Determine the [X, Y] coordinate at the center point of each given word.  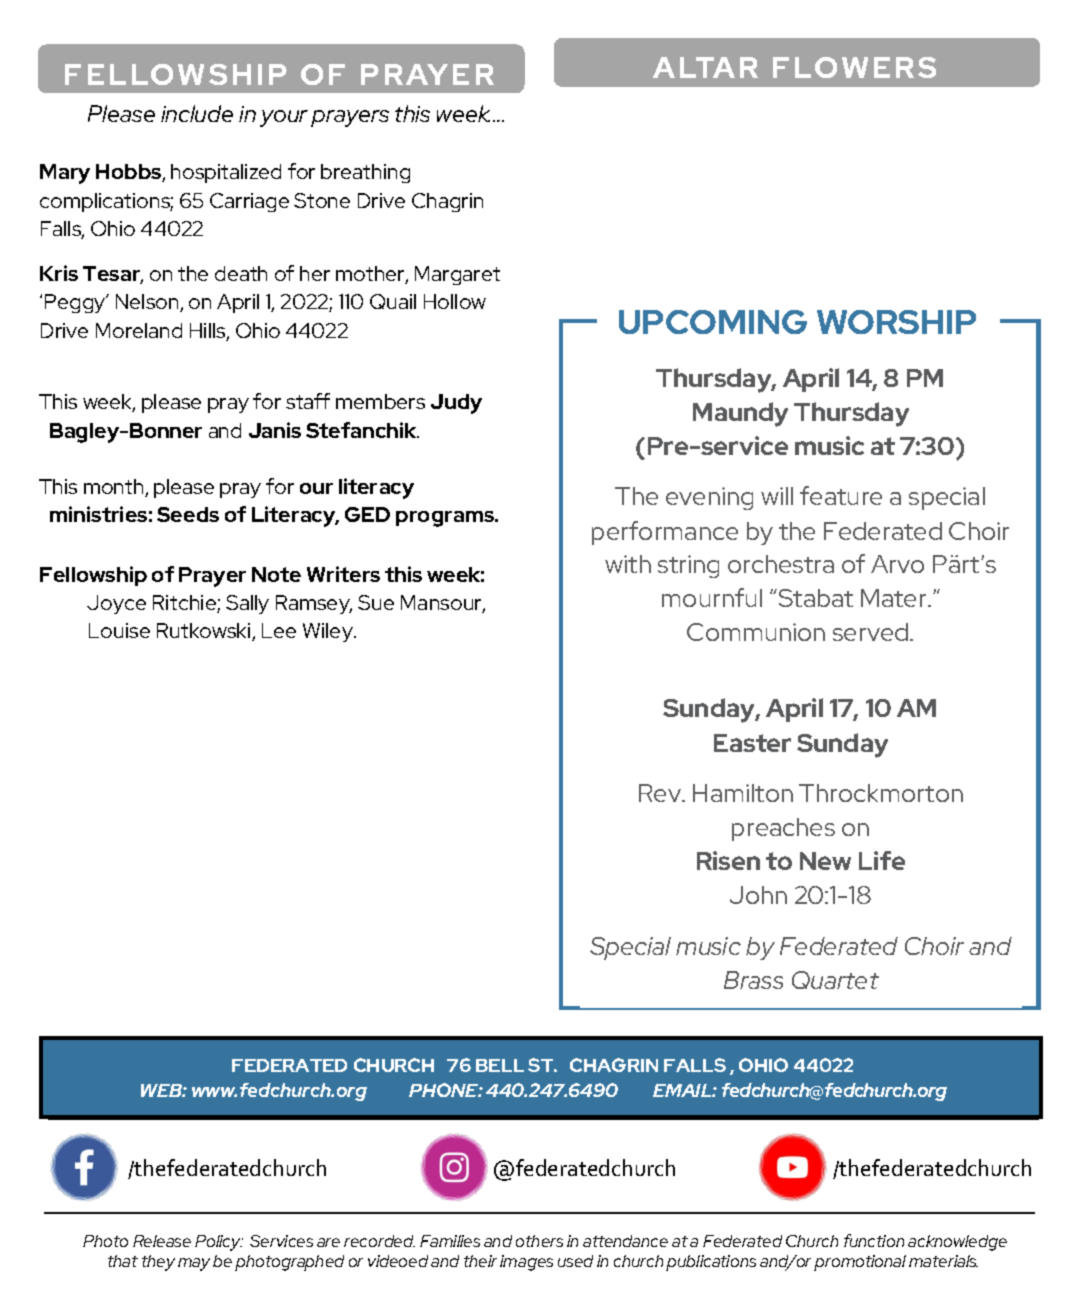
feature [841, 495]
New [825, 861]
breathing [365, 173]
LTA [707, 67]
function [874, 1240]
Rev [661, 793]
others [539, 1241]
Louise [119, 630]
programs [446, 519]
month [115, 488]
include [197, 113]
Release [162, 1241]
